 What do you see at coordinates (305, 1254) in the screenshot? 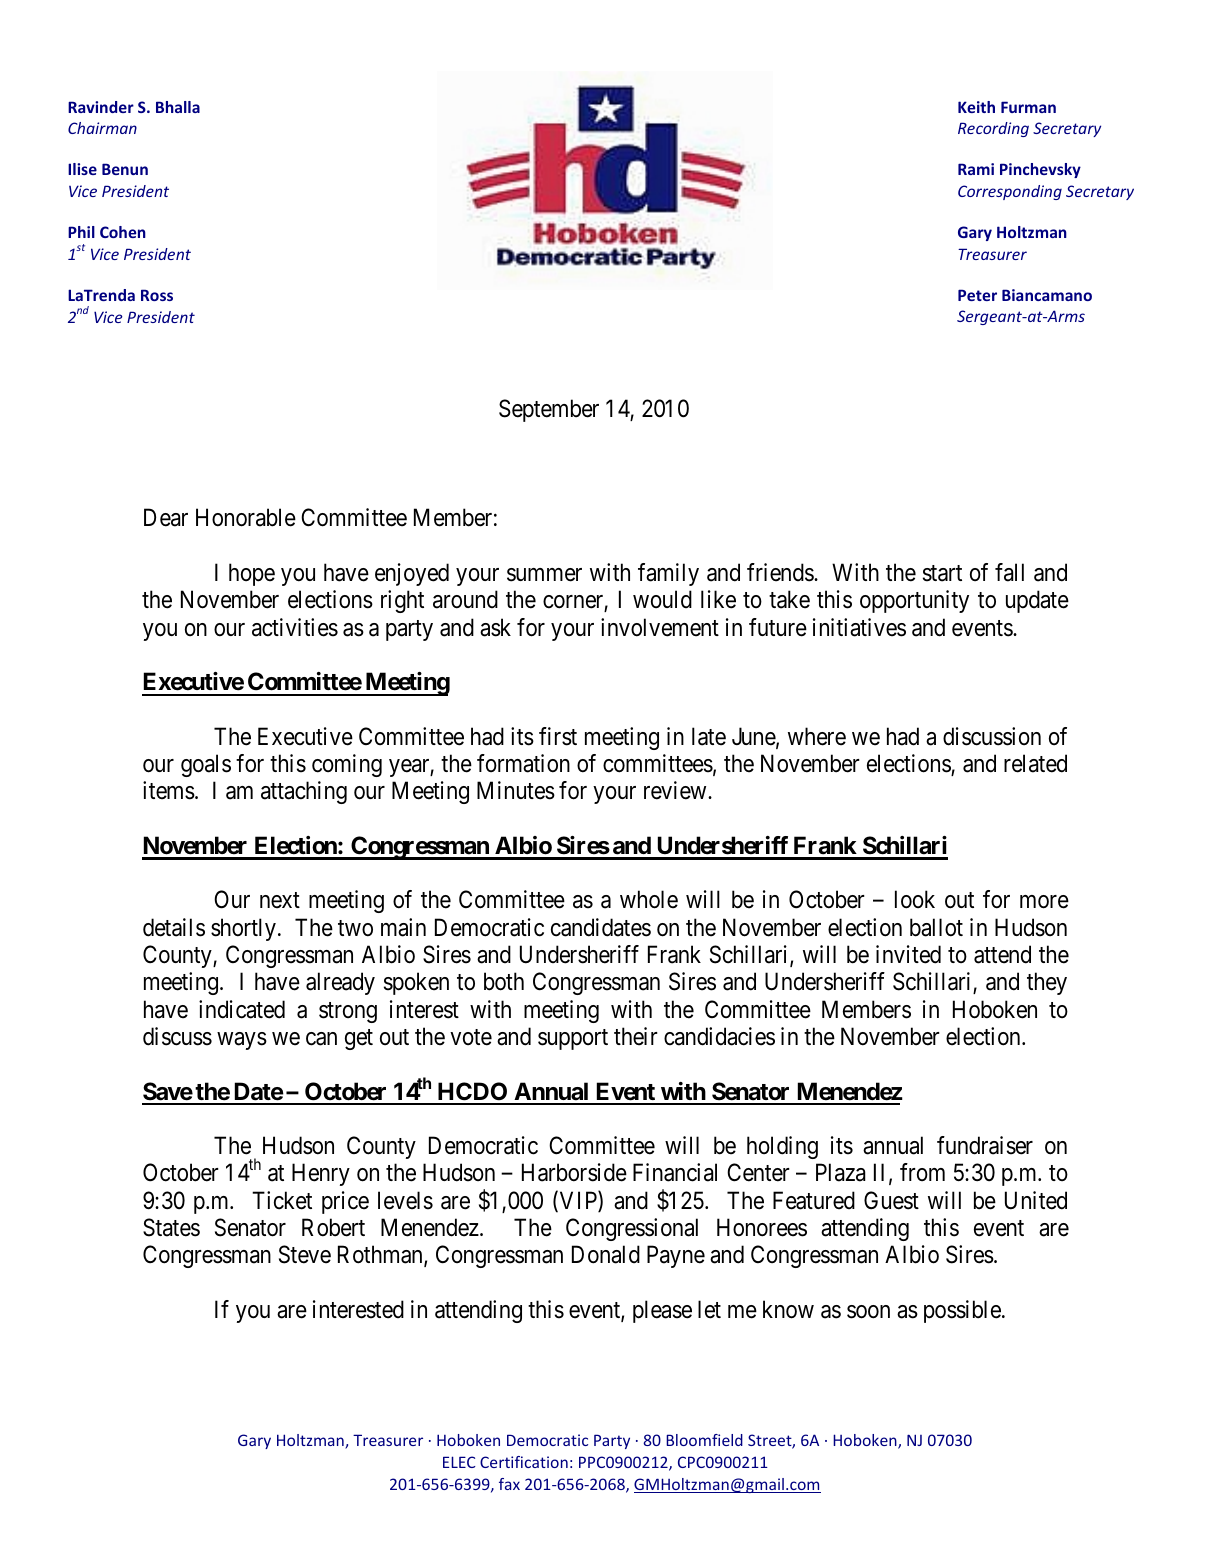
I see `Steve` at bounding box center [305, 1254].
